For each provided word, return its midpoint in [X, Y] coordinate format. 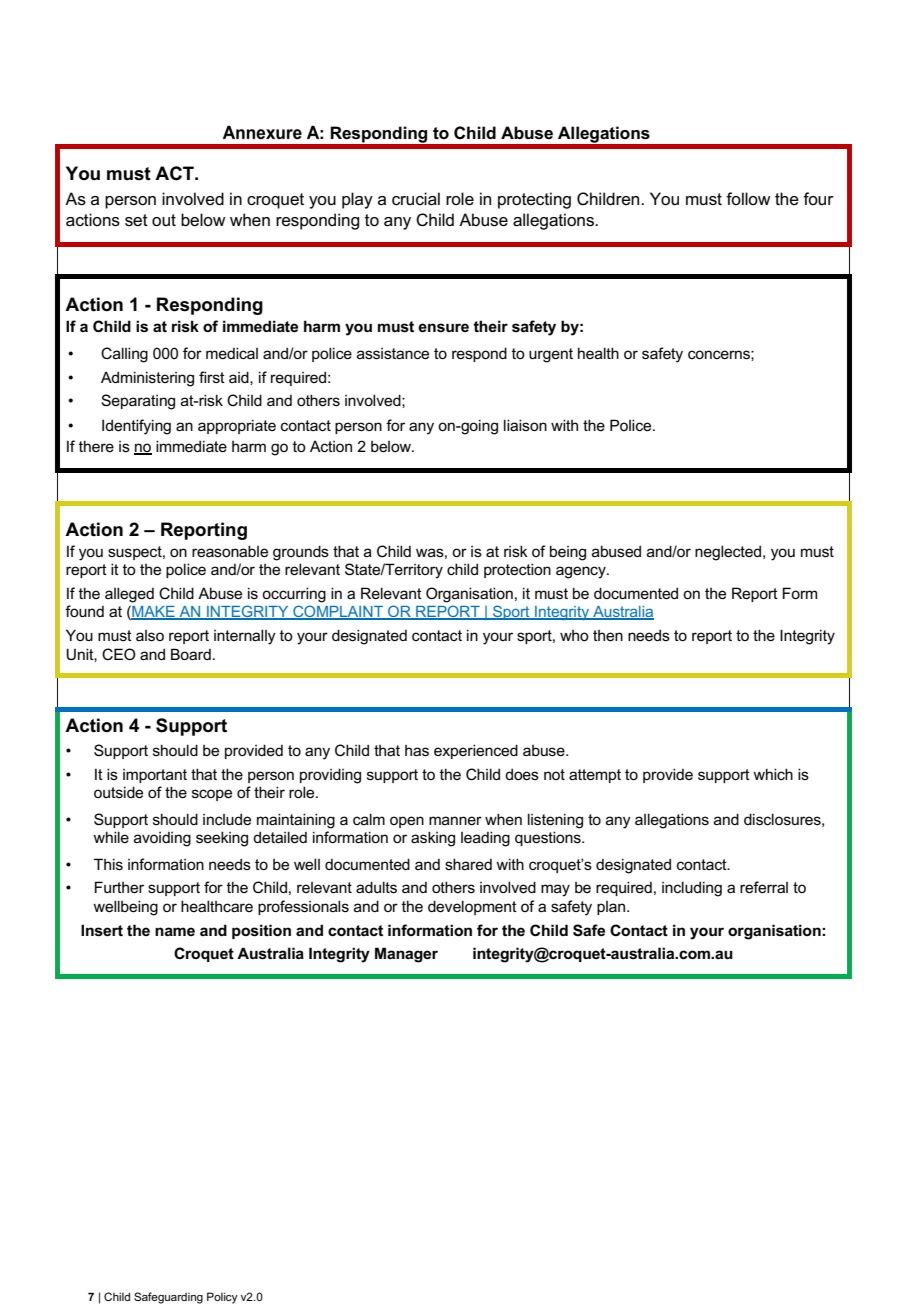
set [136, 220]
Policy [222, 1298]
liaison [525, 425]
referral [764, 887]
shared [468, 864]
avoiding [162, 839]
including [692, 889]
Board [191, 654]
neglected [729, 553]
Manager [406, 955]
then [608, 635]
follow [748, 198]
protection [517, 570]
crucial [416, 199]
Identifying [136, 427]
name [175, 931]
